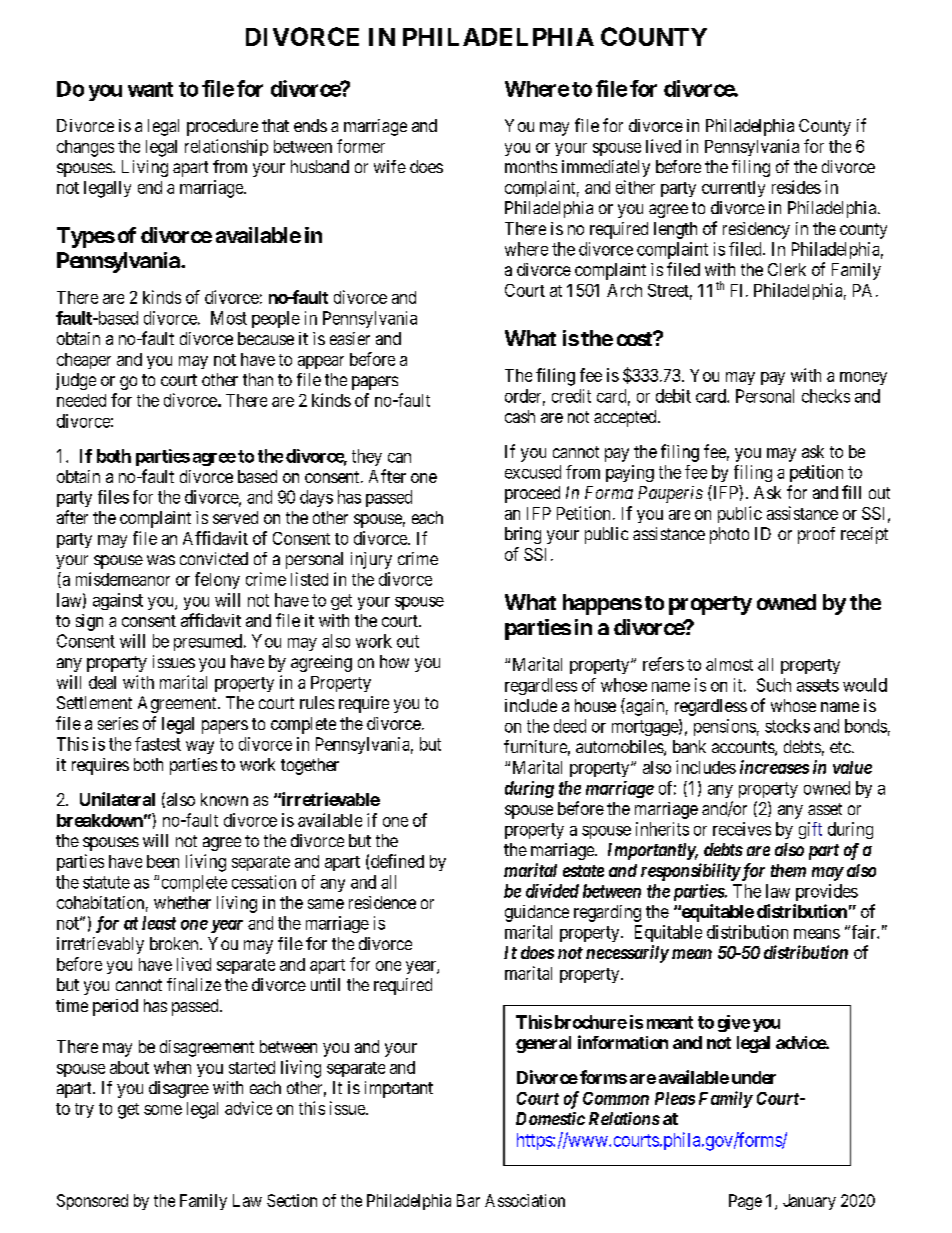 Image resolution: width=952 pixels, height=1233 pixels. What do you see at coordinates (788, 870) in the screenshot?
I see `them` at bounding box center [788, 870].
